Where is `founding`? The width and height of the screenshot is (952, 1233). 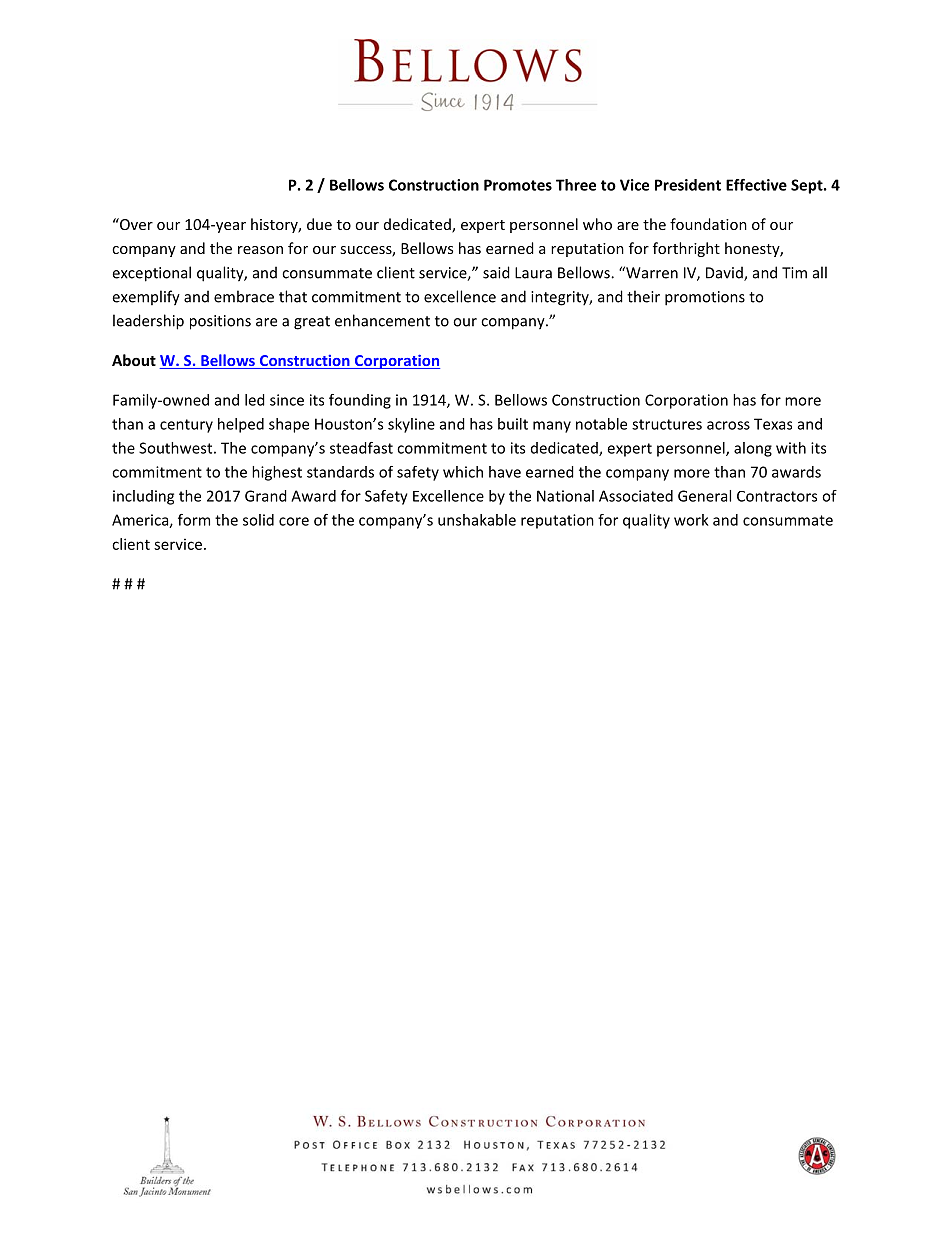
founding is located at coordinates (360, 401).
